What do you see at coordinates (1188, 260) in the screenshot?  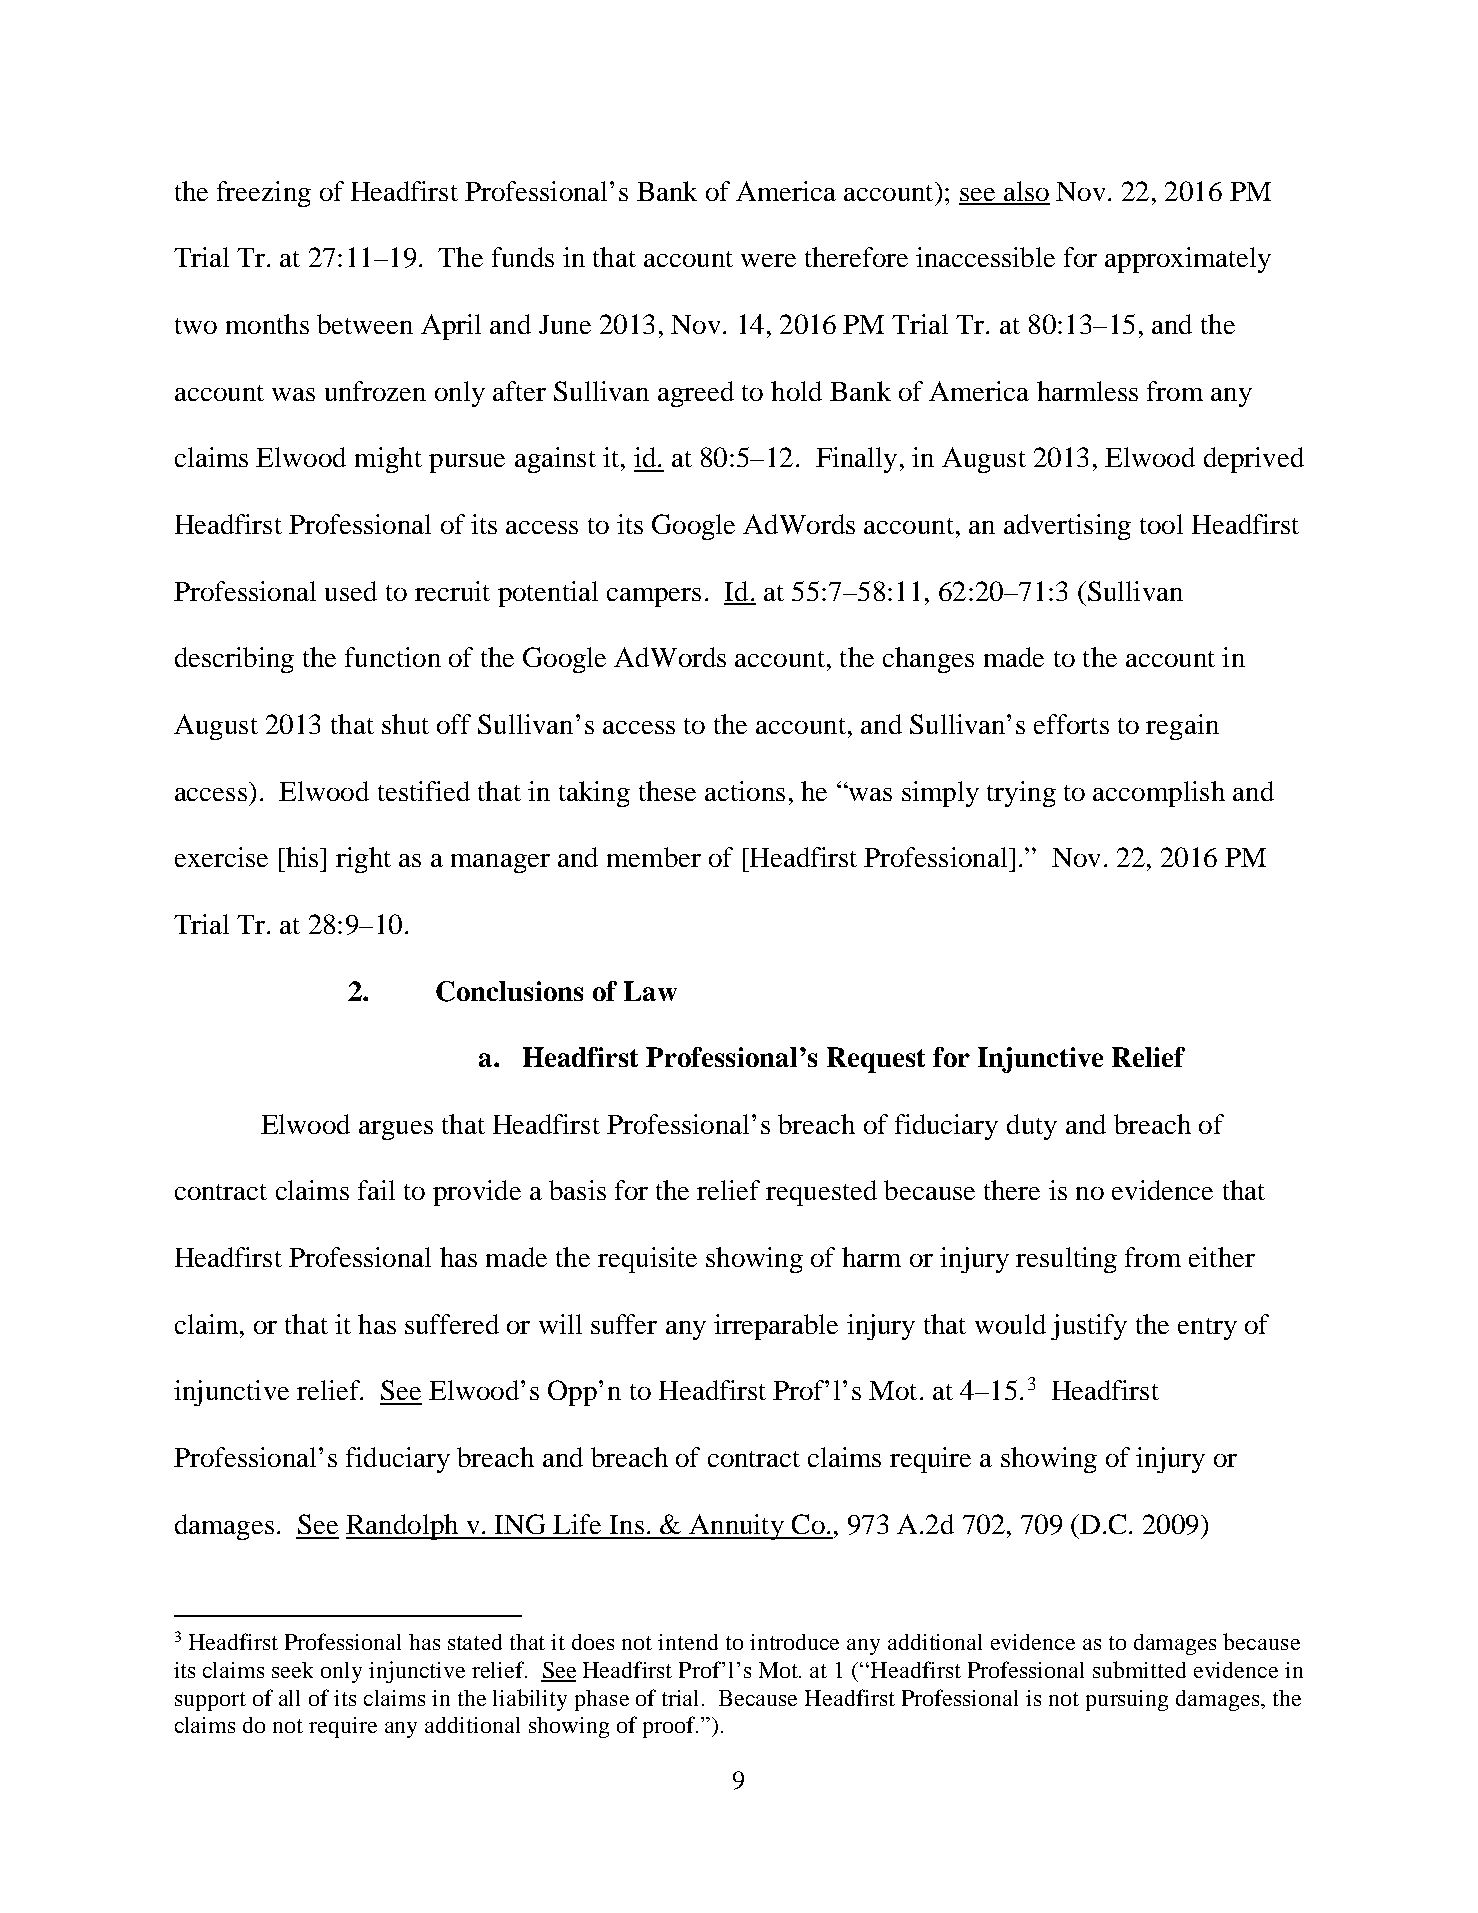 I see `approximately` at bounding box center [1188, 260].
